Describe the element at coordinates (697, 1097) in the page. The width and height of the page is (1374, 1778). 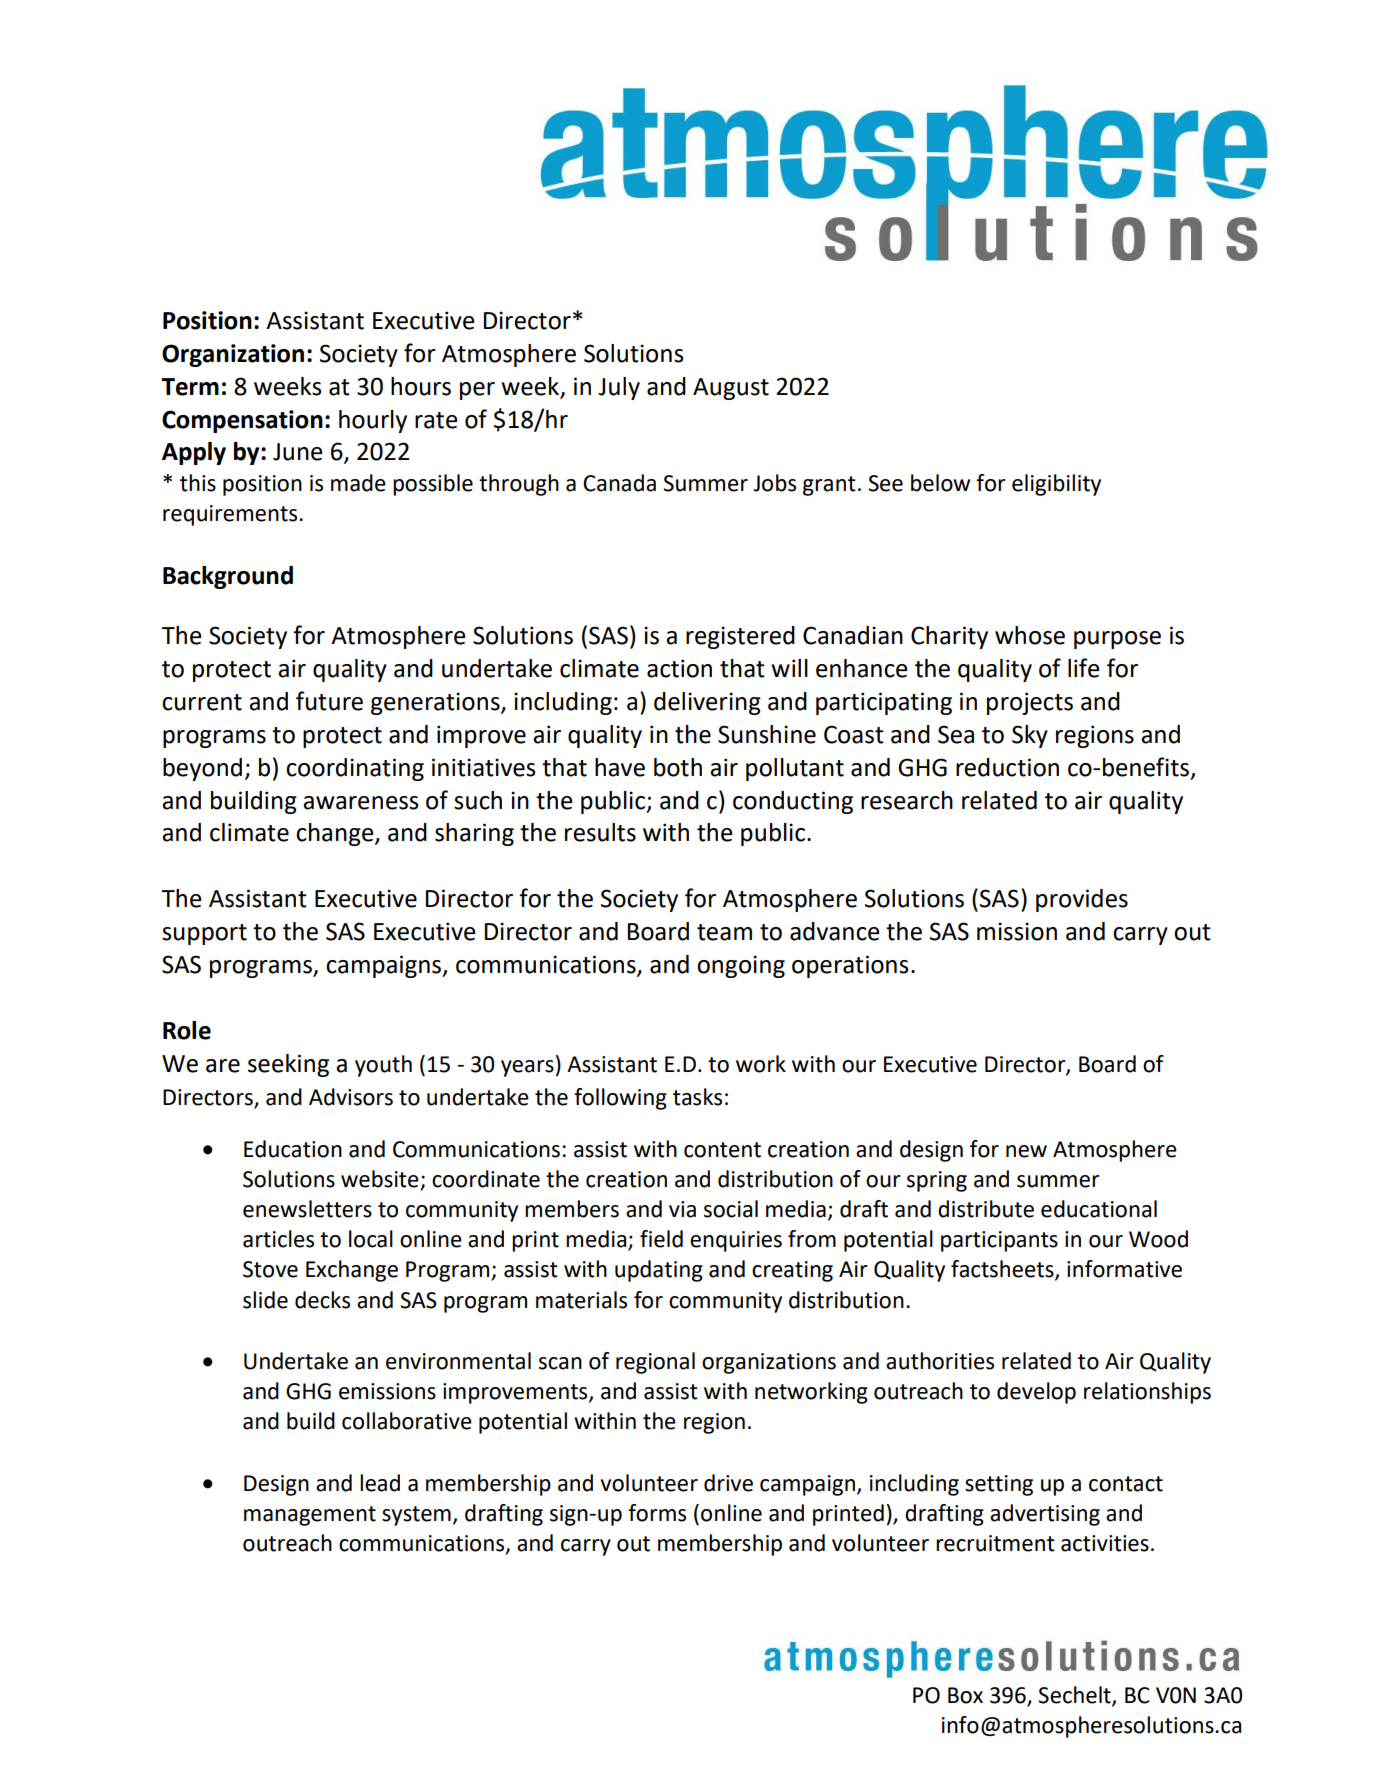
I see `tasks` at that location.
